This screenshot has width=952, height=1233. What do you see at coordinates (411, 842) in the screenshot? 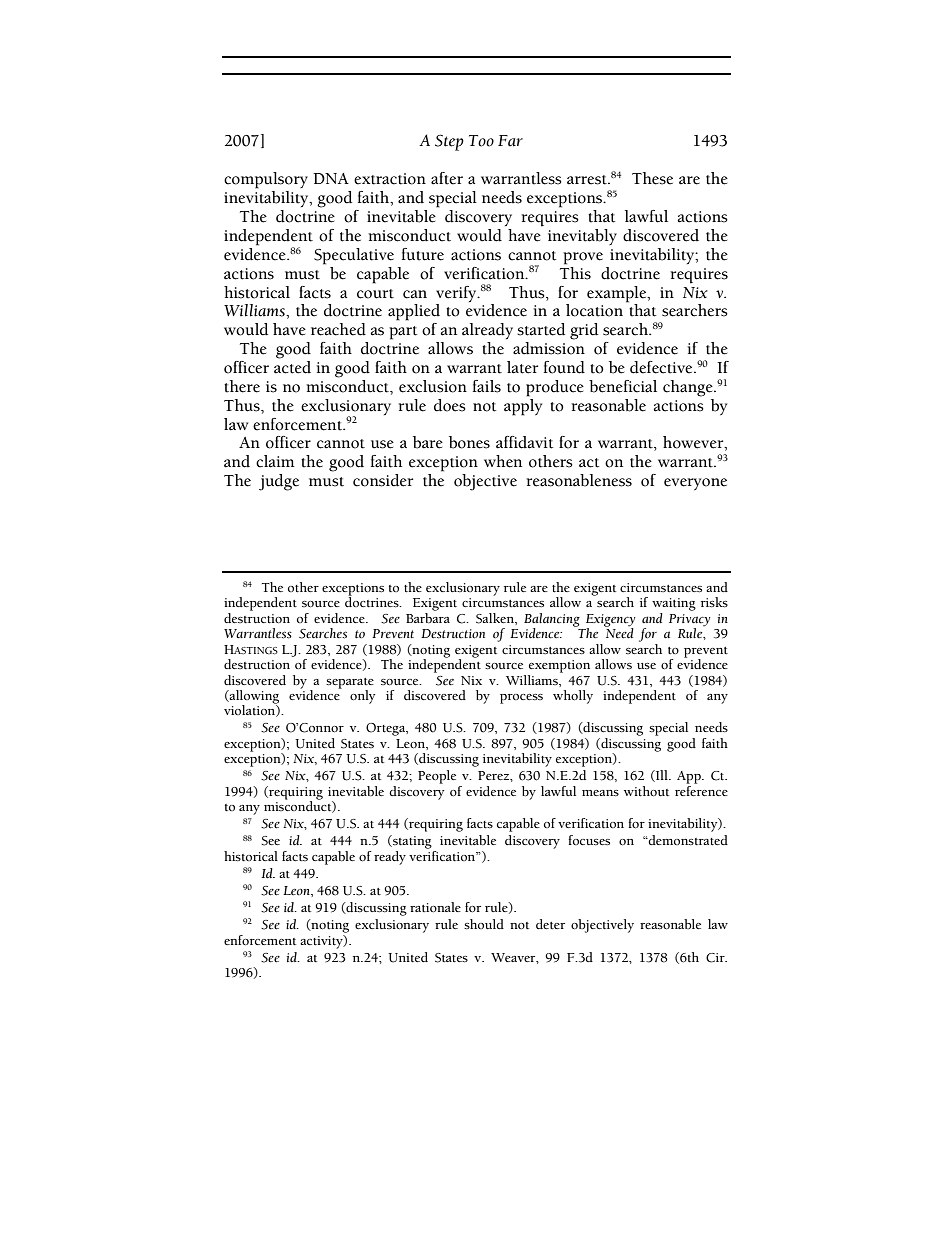
I see `stating` at bounding box center [411, 842].
